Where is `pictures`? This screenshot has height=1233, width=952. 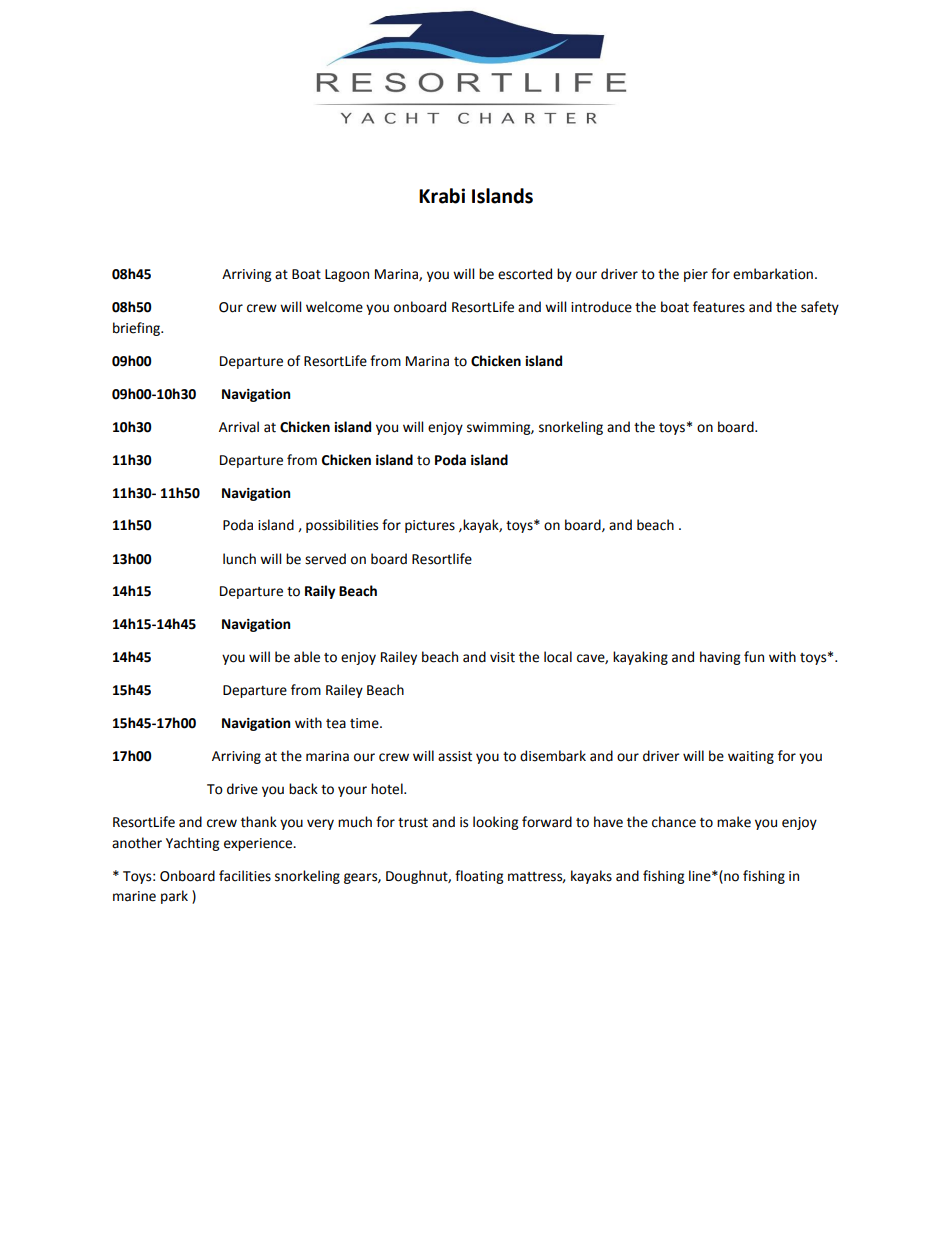 pictures is located at coordinates (430, 526).
